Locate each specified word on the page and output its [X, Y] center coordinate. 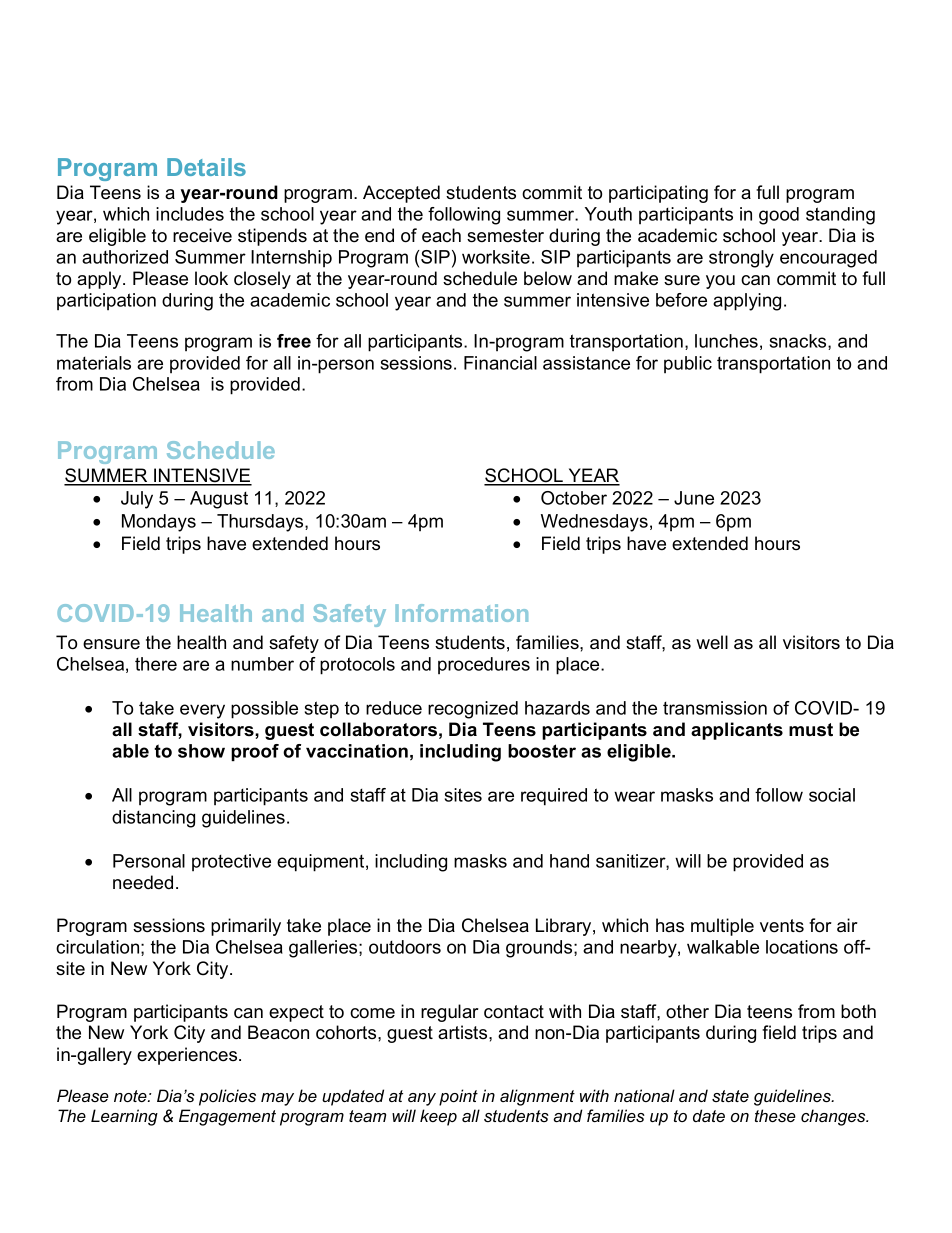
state [730, 1096]
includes [190, 214]
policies [227, 1097]
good [779, 216]
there [156, 664]
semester [505, 236]
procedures [484, 665]
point [458, 1097]
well [712, 642]
